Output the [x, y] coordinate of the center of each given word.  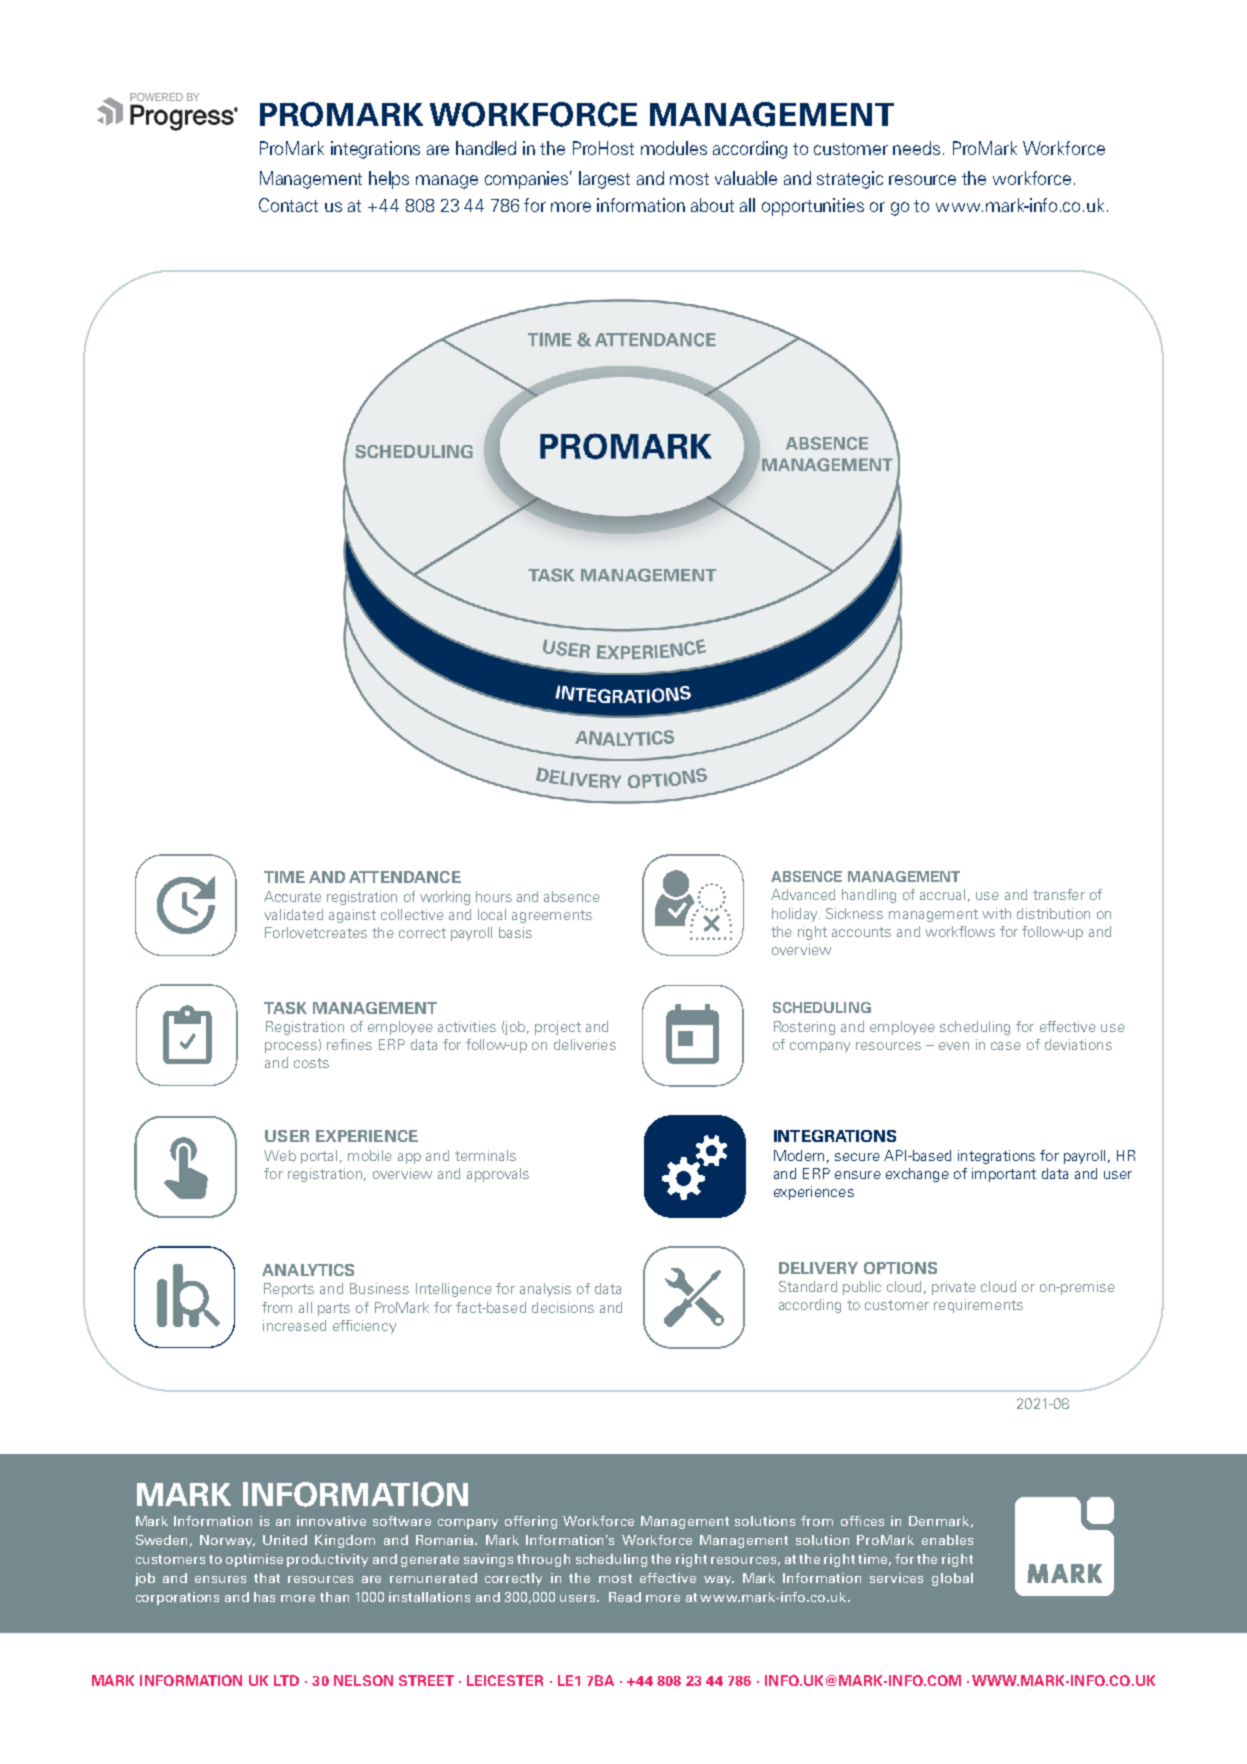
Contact [288, 205]
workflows [960, 931]
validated [293, 914]
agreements [552, 916]
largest [604, 180]
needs [916, 148]
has [264, 1597]
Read [625, 1597]
